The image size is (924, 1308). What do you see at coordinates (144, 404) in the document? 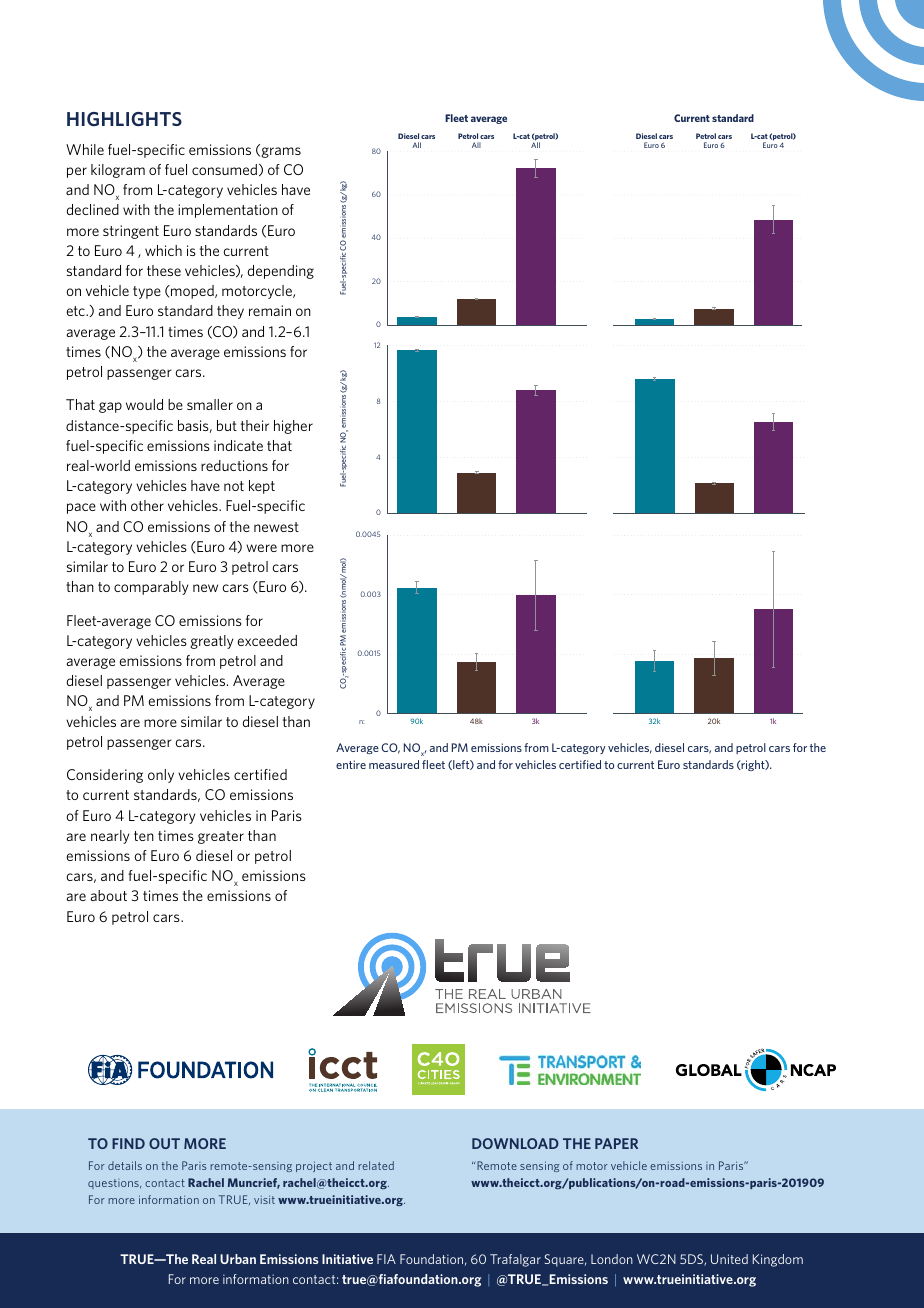
I see `would` at bounding box center [144, 404].
